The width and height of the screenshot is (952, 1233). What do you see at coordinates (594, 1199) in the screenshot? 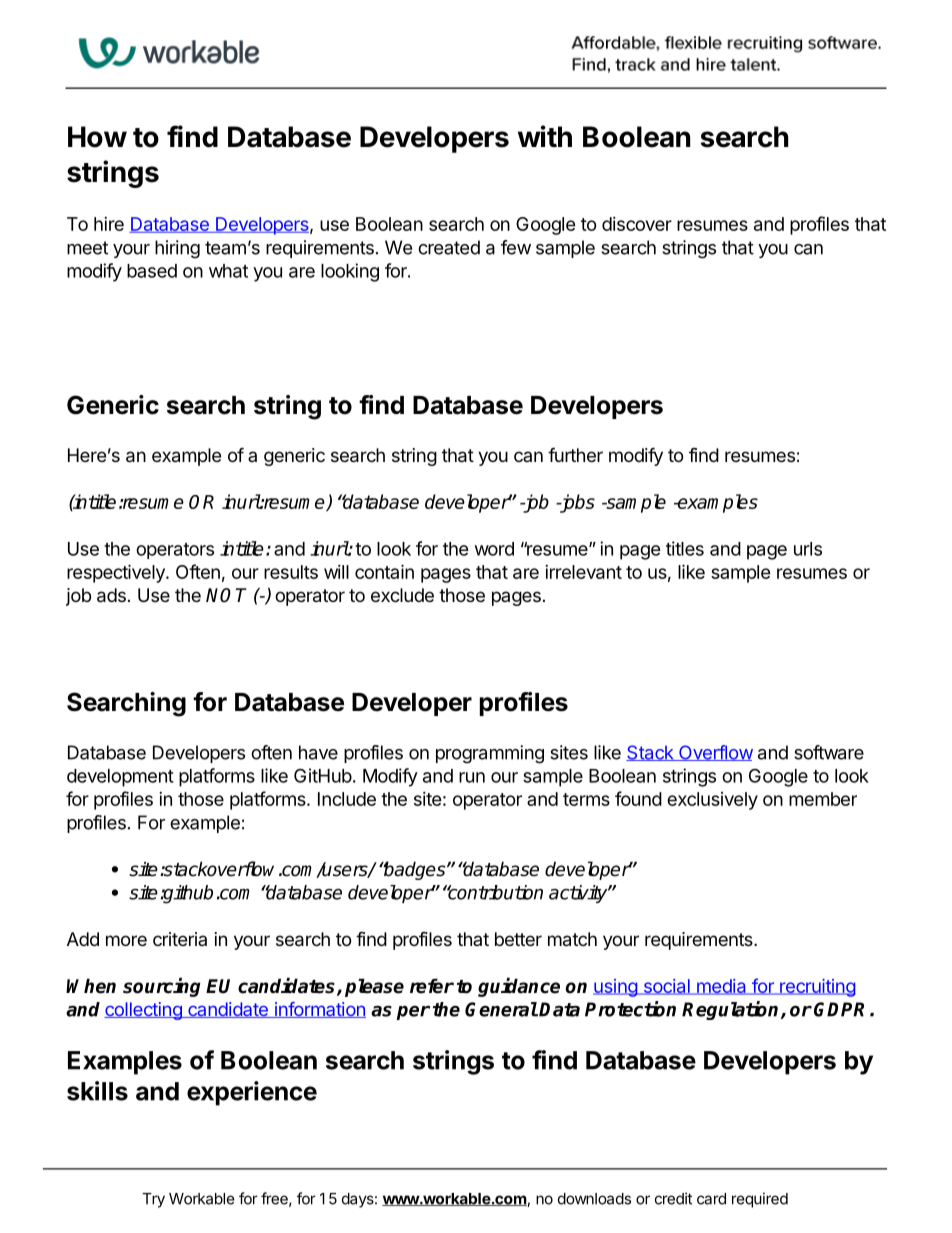
I see `downloads` at bounding box center [594, 1199].
